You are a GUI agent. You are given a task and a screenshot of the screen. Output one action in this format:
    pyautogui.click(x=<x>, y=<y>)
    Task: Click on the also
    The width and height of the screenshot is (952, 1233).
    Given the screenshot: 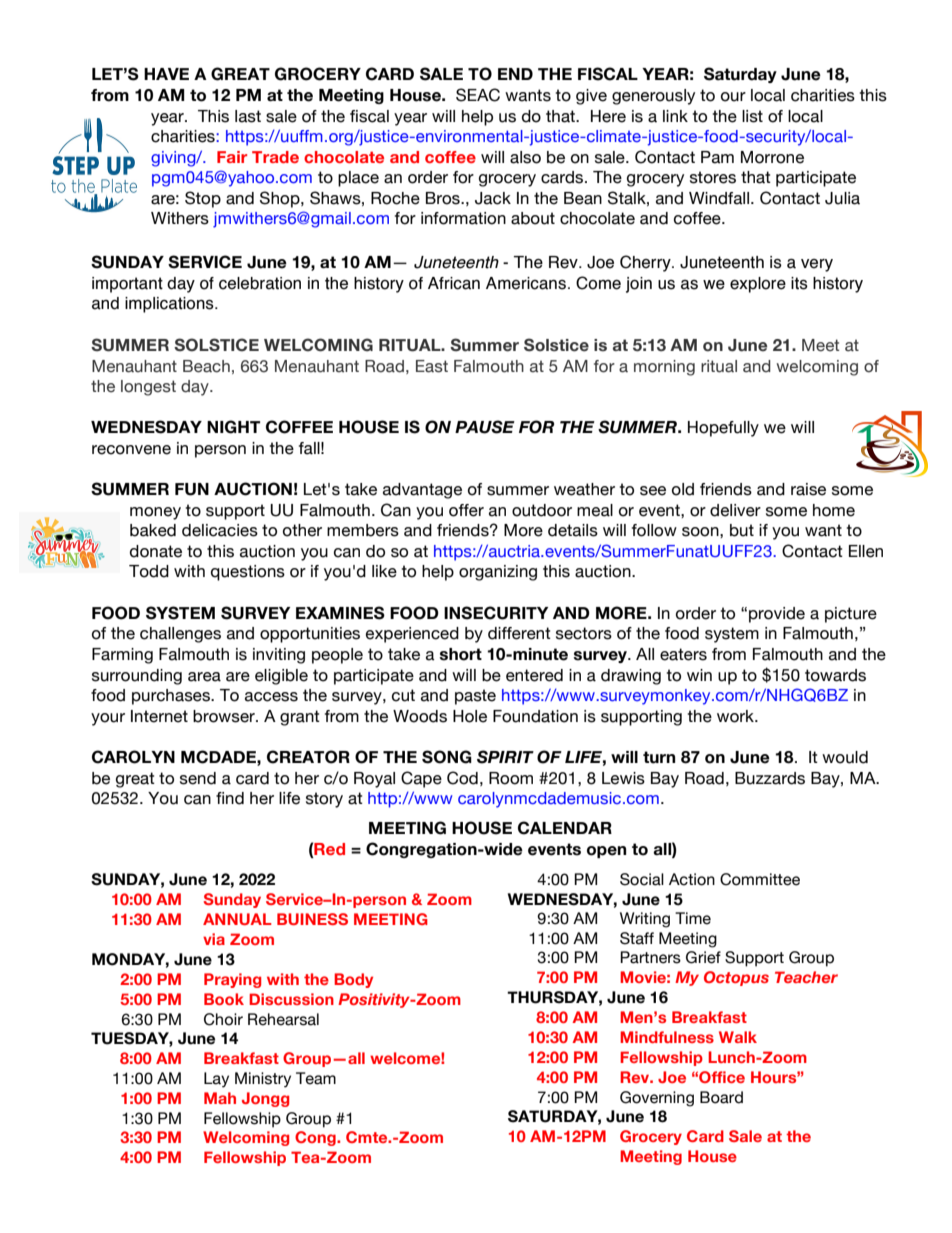 What is the action you would take?
    pyautogui.click(x=525, y=157)
